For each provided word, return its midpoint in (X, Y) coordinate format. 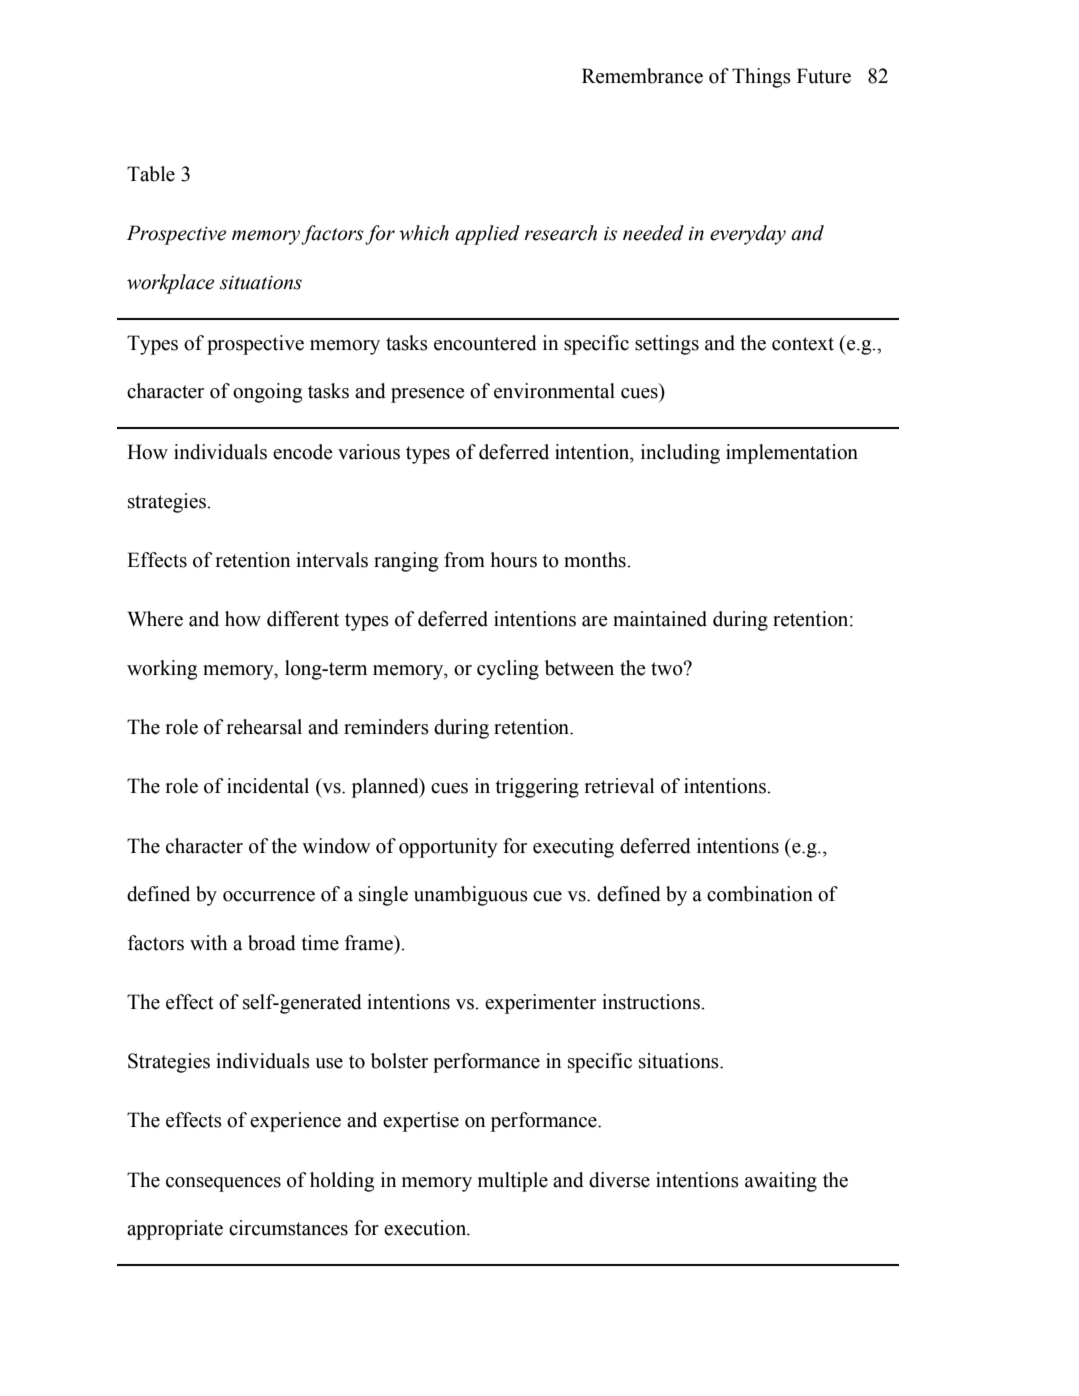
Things (761, 78)
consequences (223, 1184)
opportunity (448, 848)
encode (303, 452)
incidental (268, 786)
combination (760, 894)
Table (151, 174)
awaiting (781, 1182)
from (464, 560)
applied (487, 235)
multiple (513, 1182)
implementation (792, 454)
